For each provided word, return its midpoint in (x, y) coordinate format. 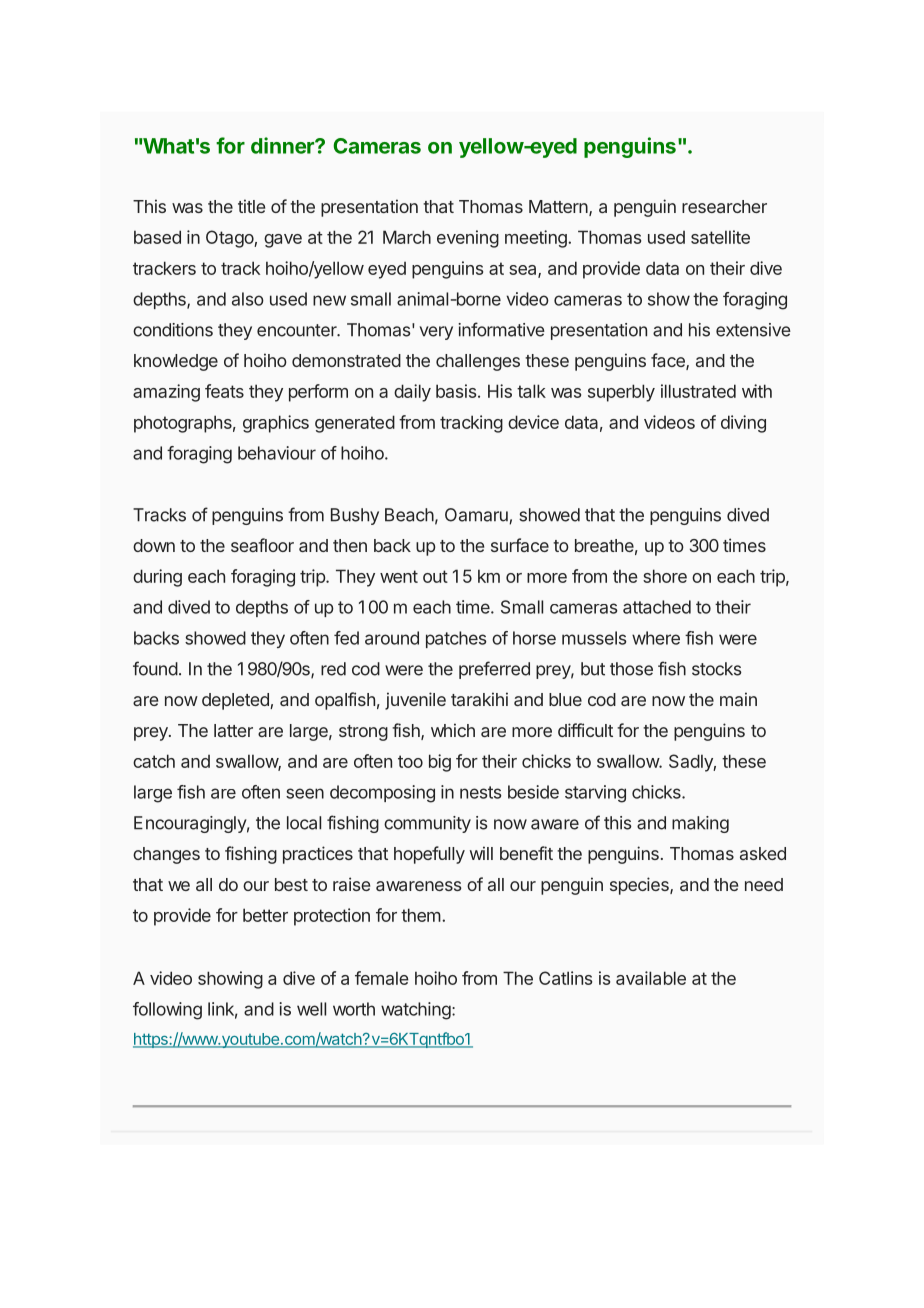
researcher (724, 206)
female (382, 978)
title (251, 206)
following (167, 1011)
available (651, 978)
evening (468, 239)
